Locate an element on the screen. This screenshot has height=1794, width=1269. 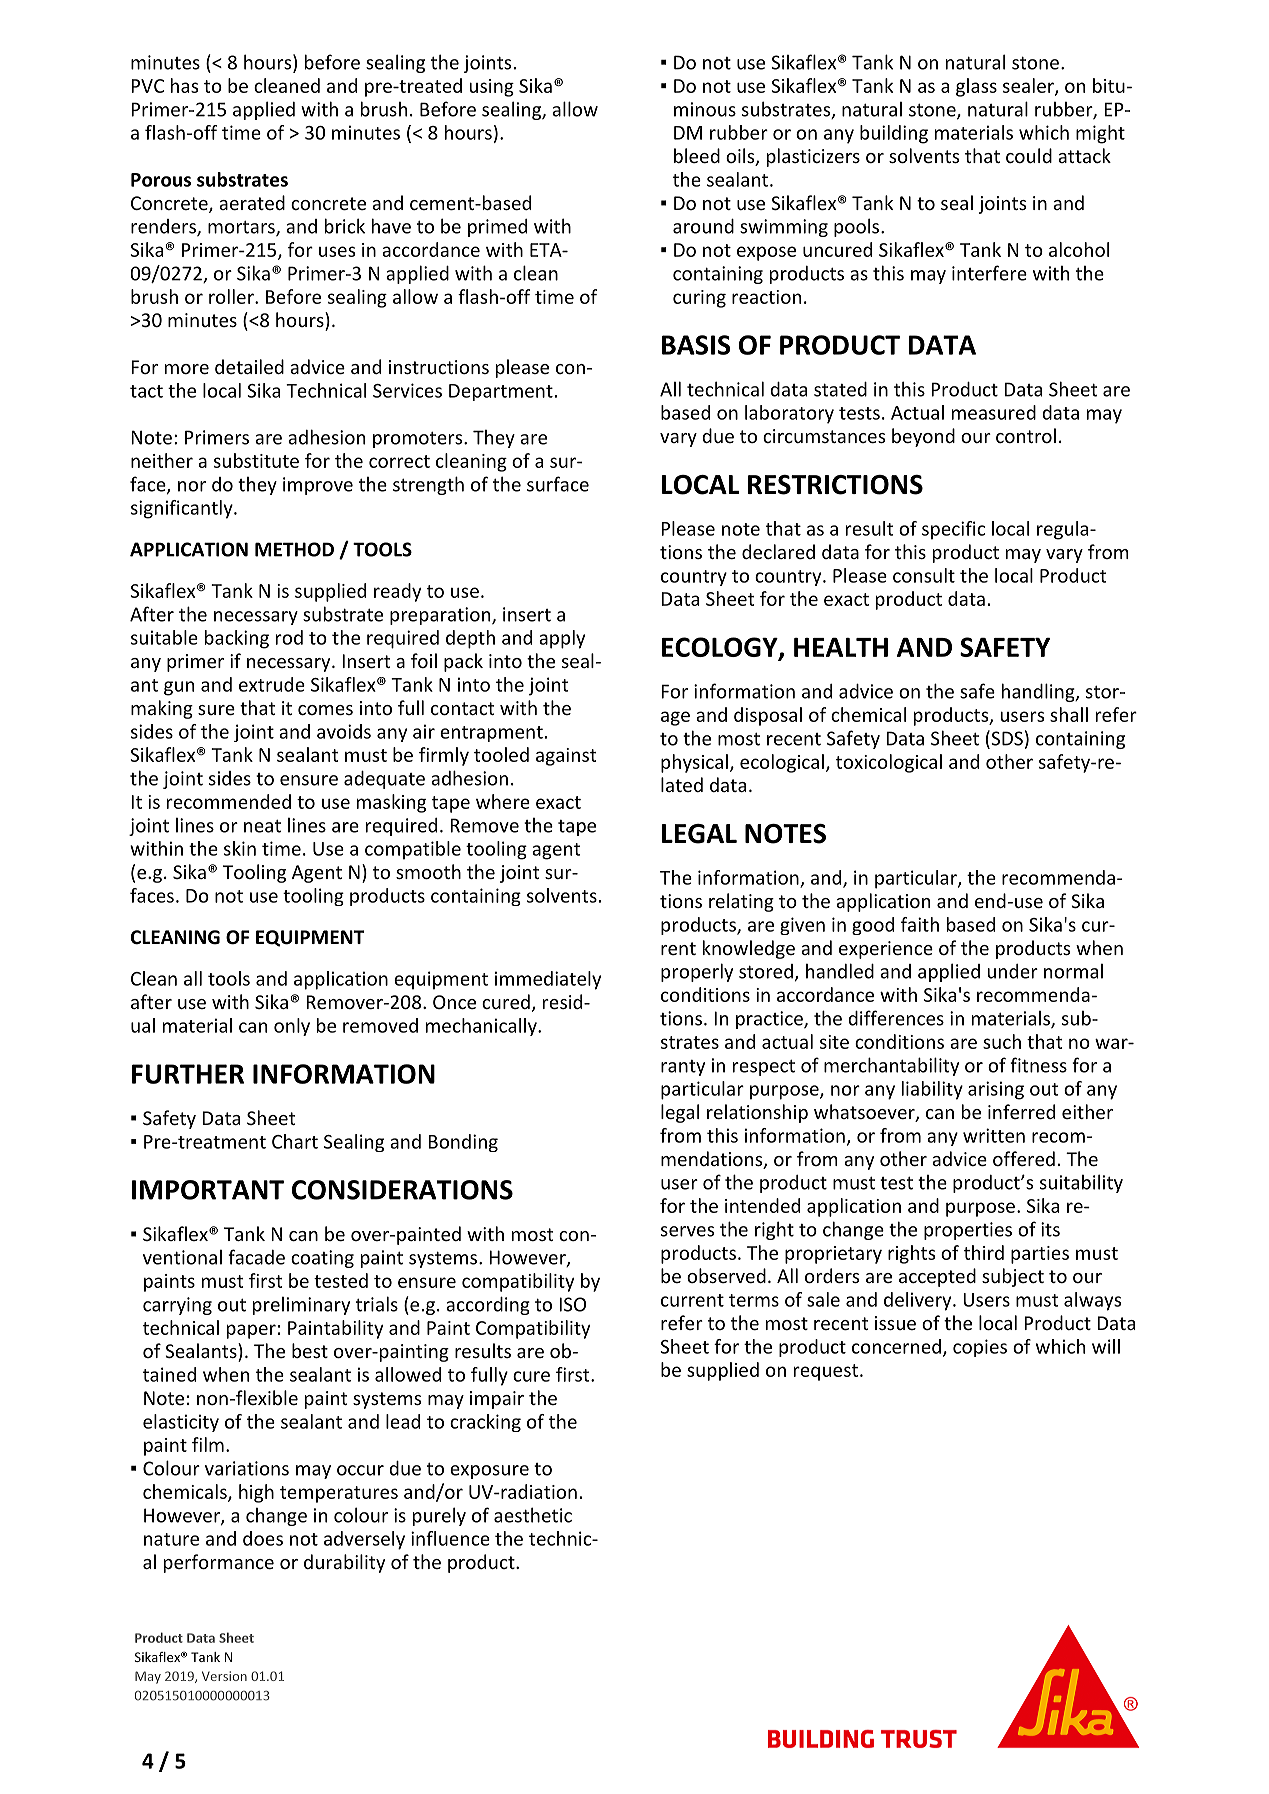
aerated is located at coordinates (252, 202).
